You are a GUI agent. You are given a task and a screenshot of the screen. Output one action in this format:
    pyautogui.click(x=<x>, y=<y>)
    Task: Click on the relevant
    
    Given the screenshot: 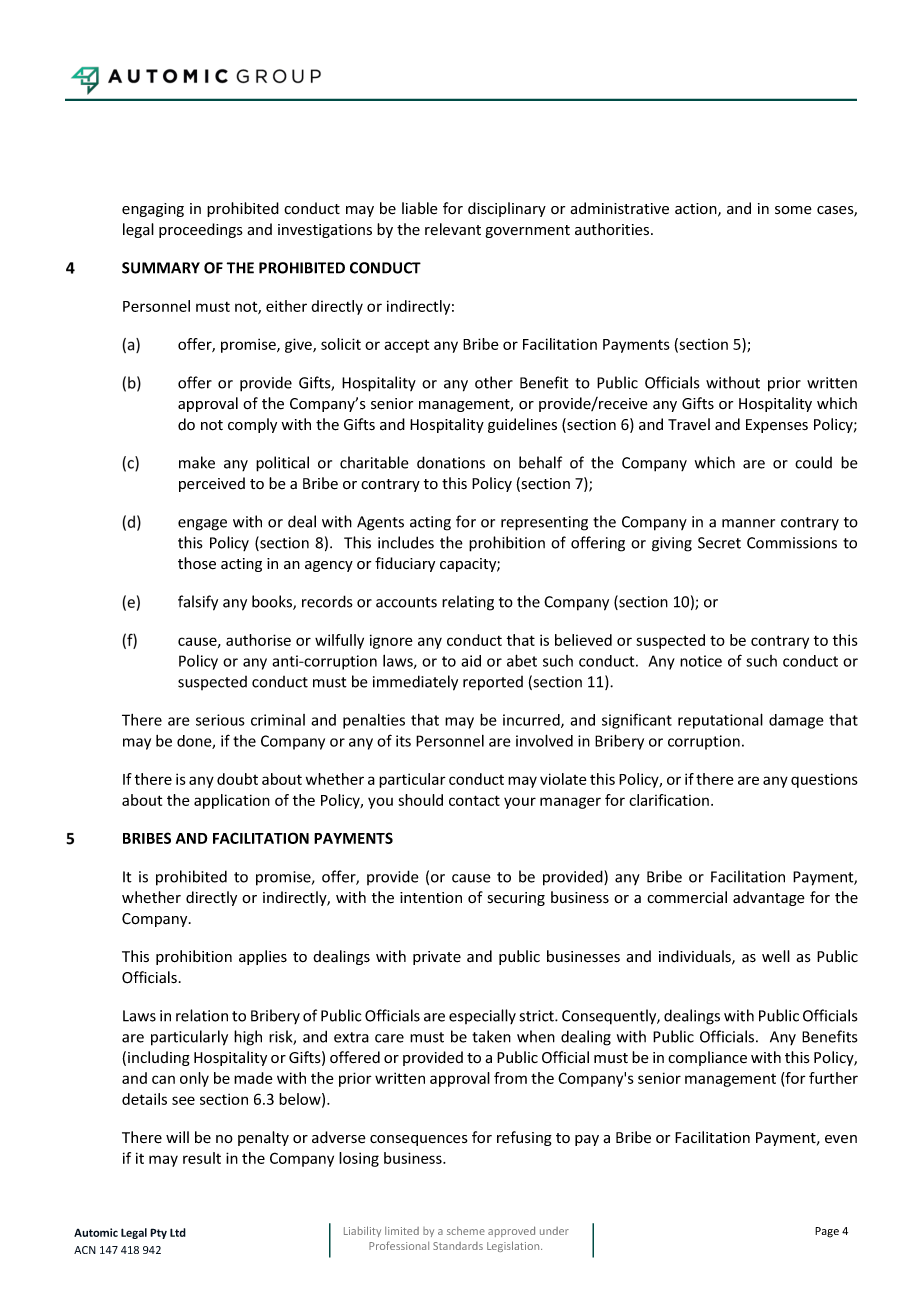 What is the action you would take?
    pyautogui.click(x=453, y=229)
